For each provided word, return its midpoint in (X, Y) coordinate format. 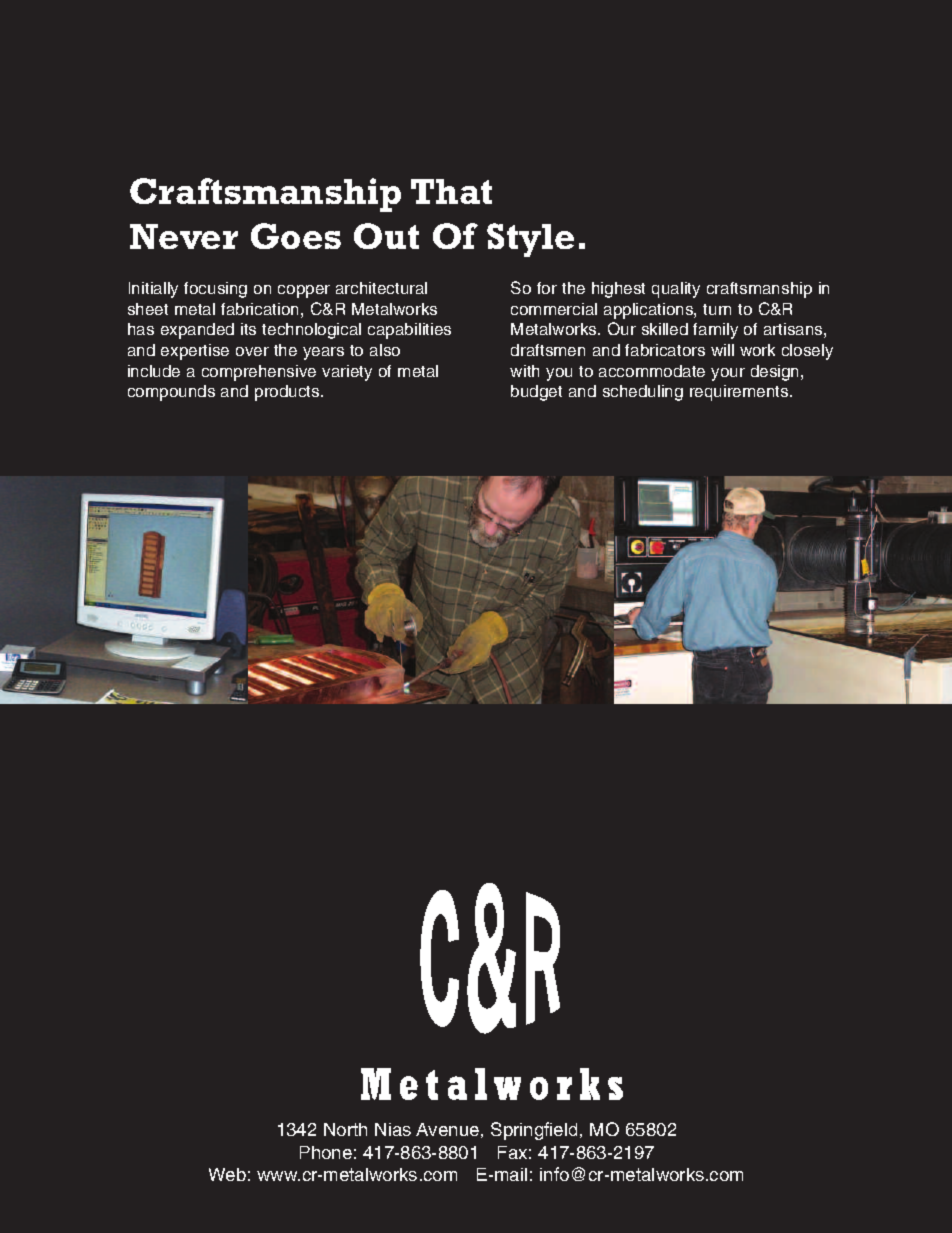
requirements (740, 393)
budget (536, 393)
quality (676, 290)
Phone (326, 1152)
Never (184, 236)
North (345, 1129)
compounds (171, 393)
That (451, 191)
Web (227, 1174)
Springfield (534, 1131)
